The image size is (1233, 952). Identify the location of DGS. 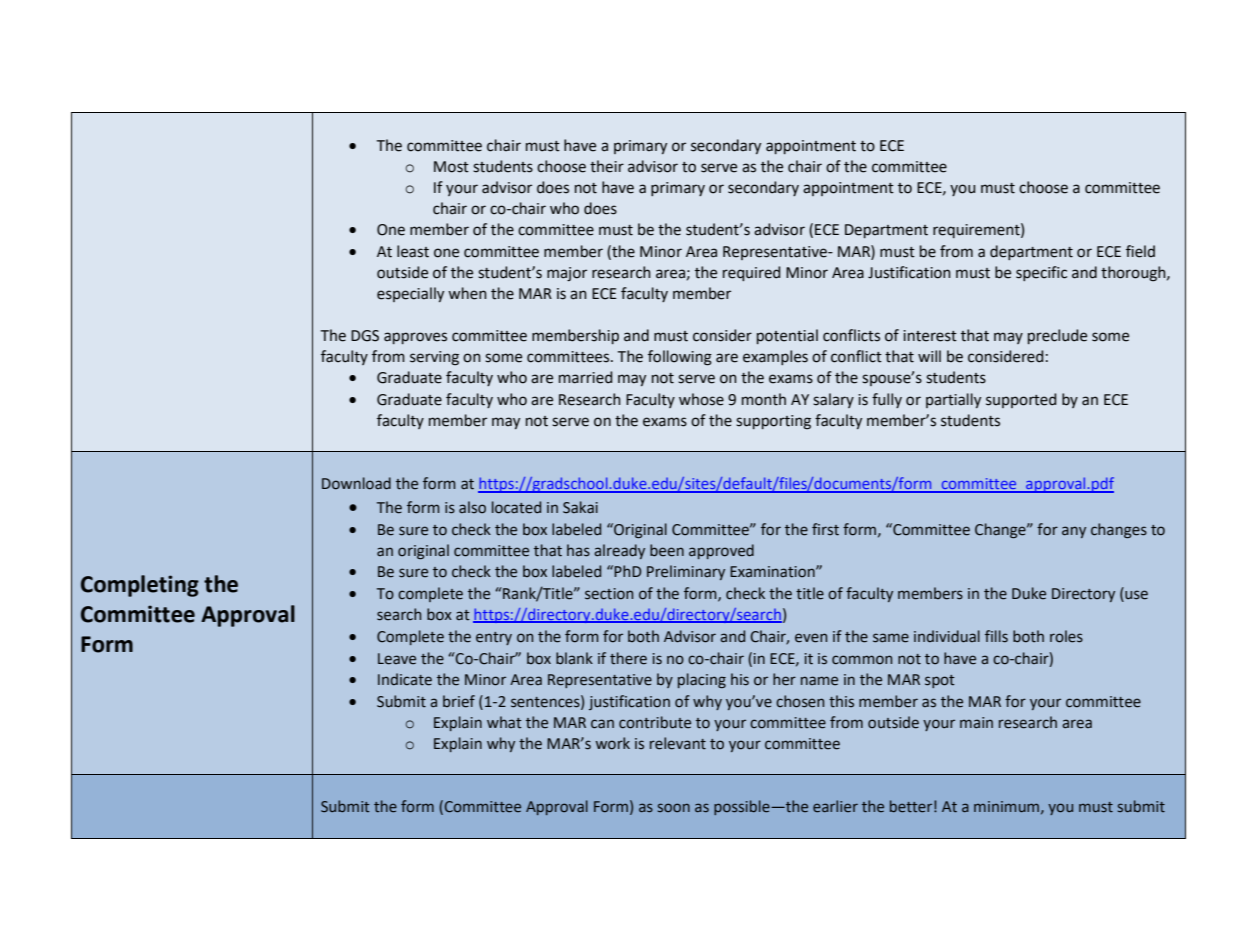
(365, 336).
